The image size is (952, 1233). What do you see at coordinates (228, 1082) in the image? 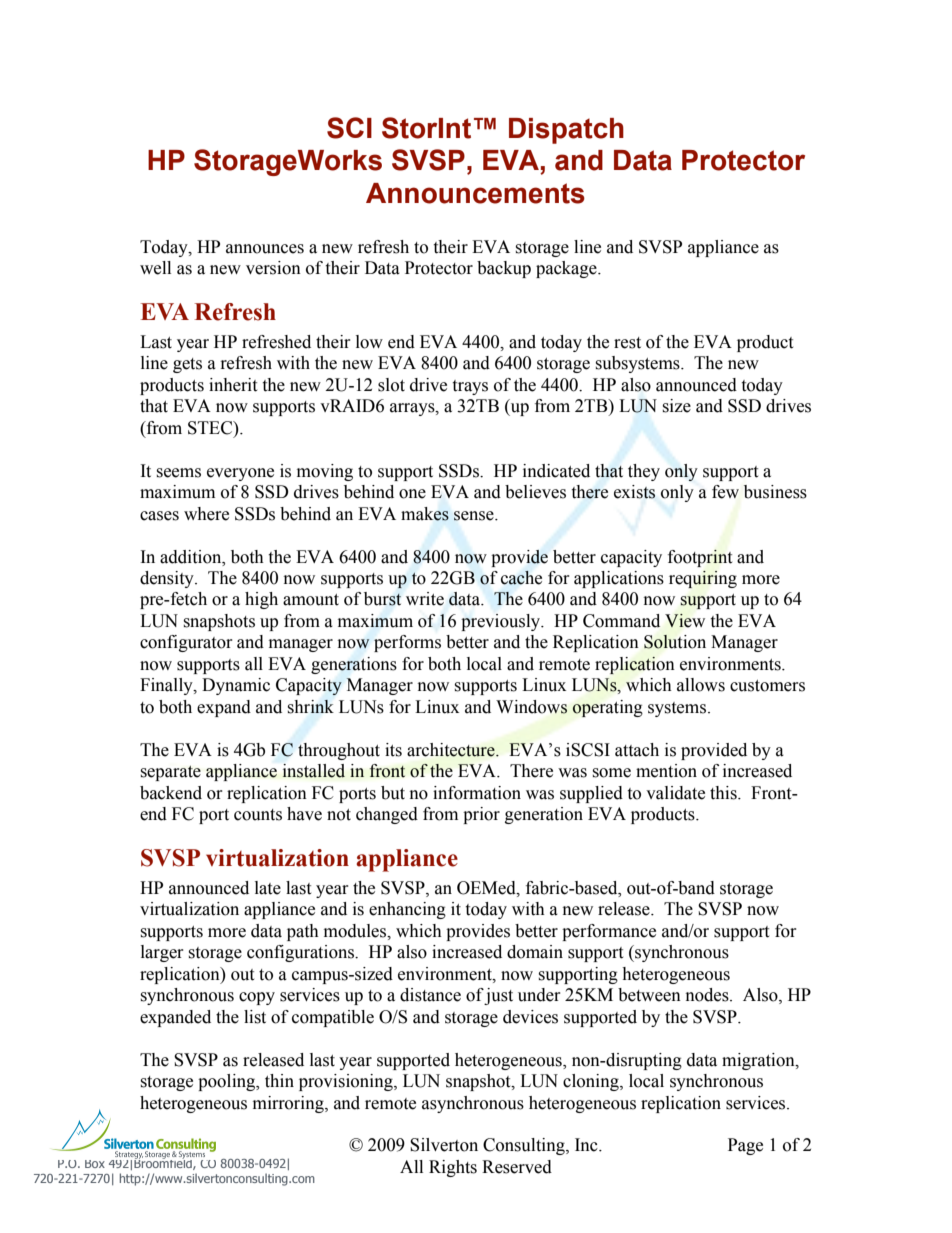
I see `pooling` at bounding box center [228, 1082].
